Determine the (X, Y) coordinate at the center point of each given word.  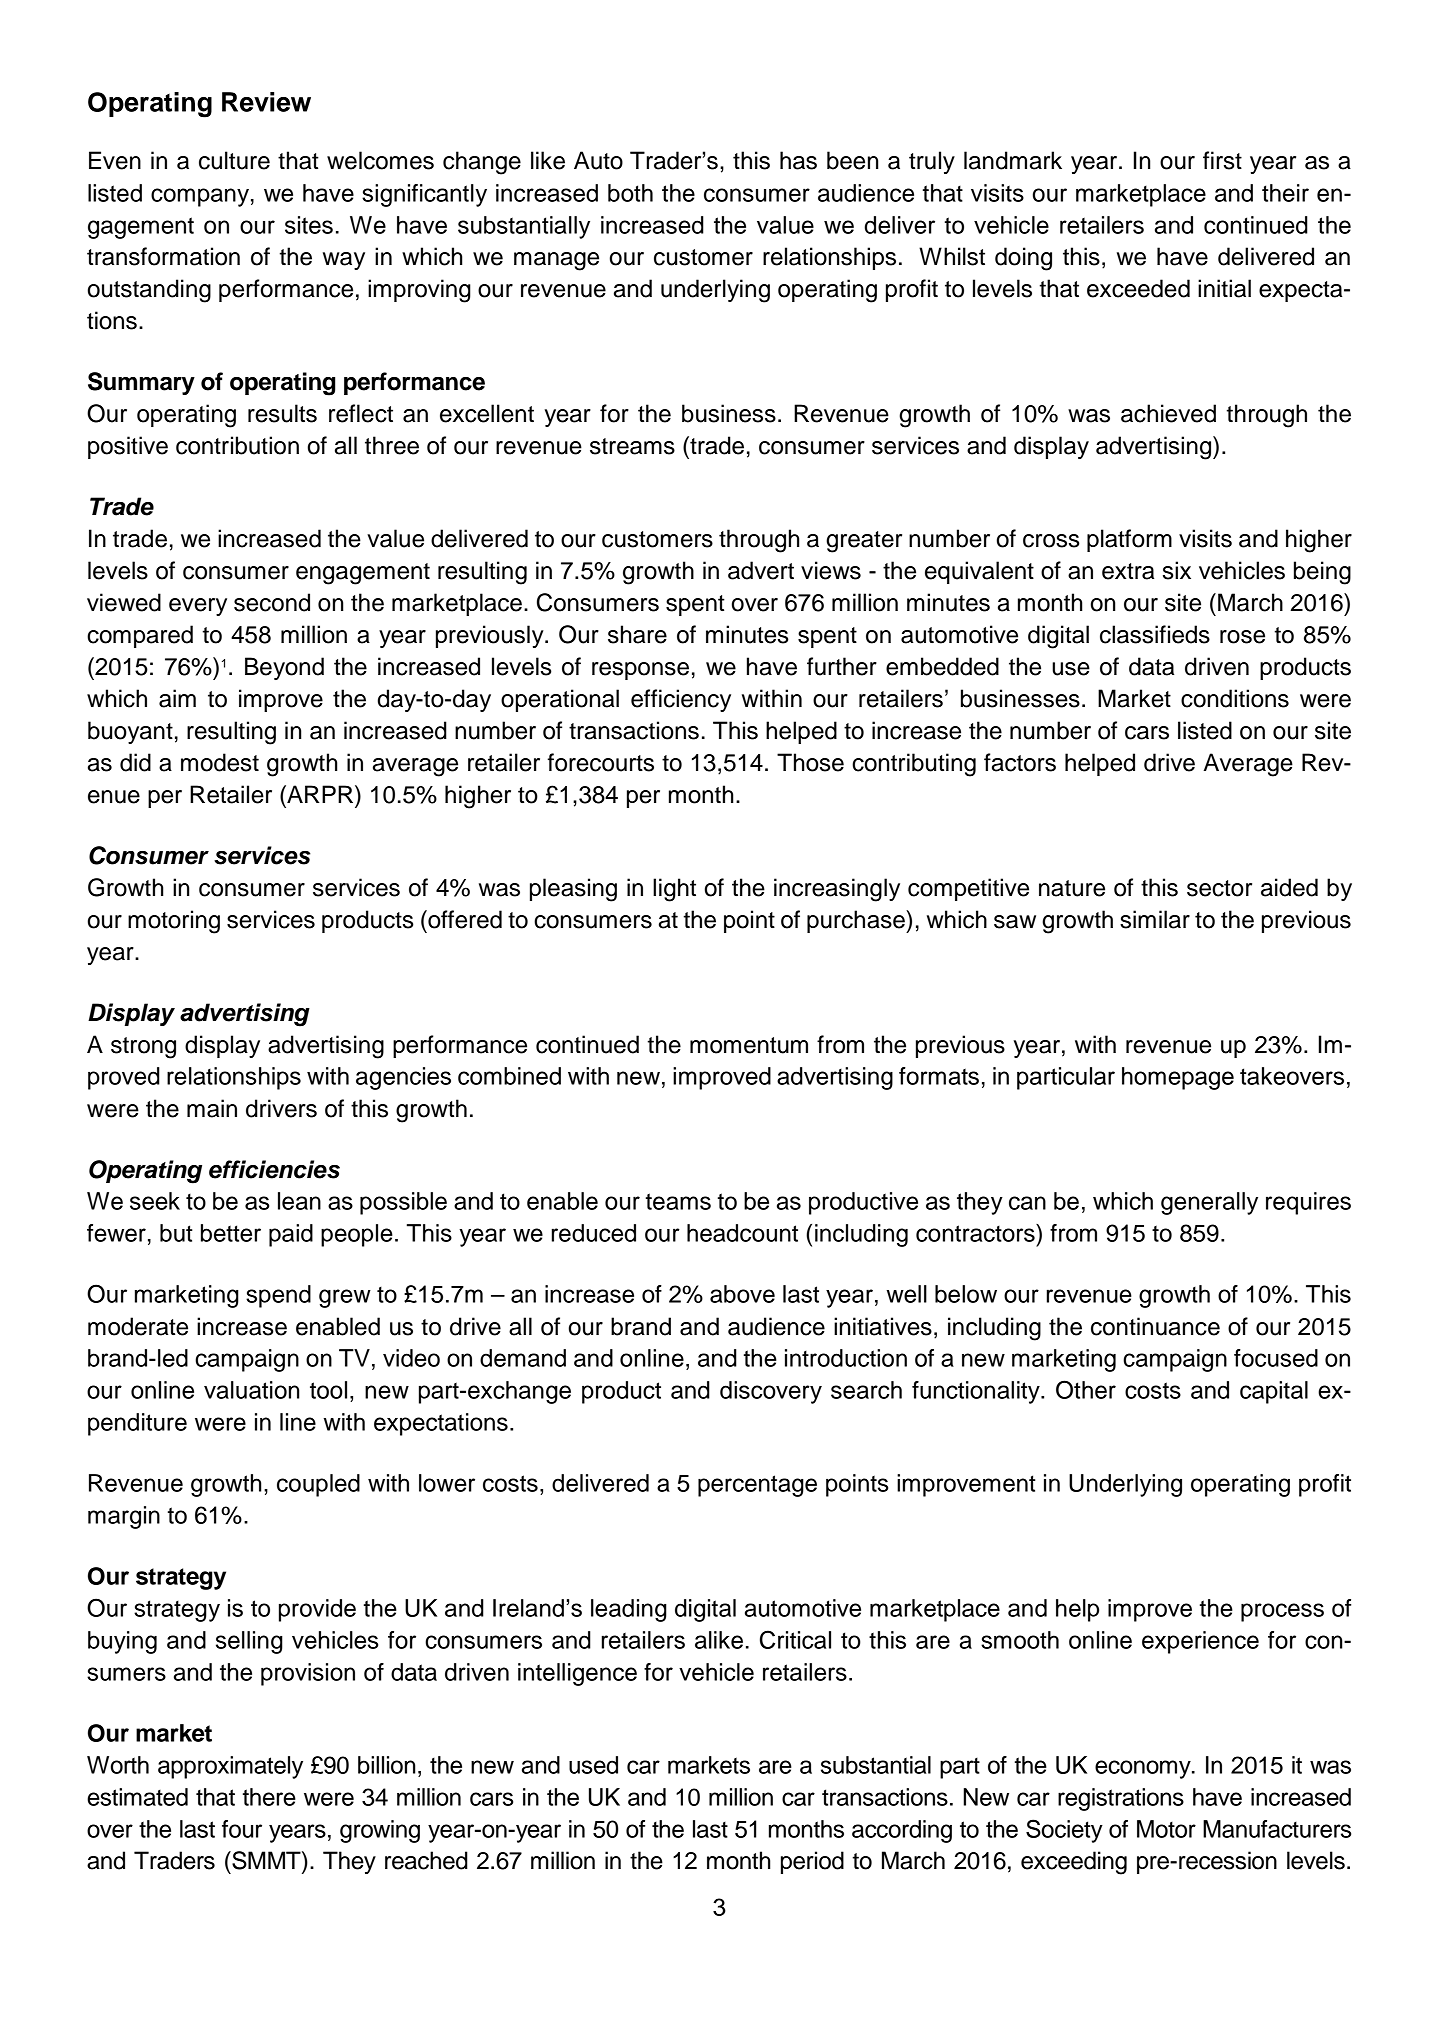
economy (1144, 1769)
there (269, 1797)
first (1222, 160)
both (630, 193)
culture (234, 160)
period (812, 1862)
